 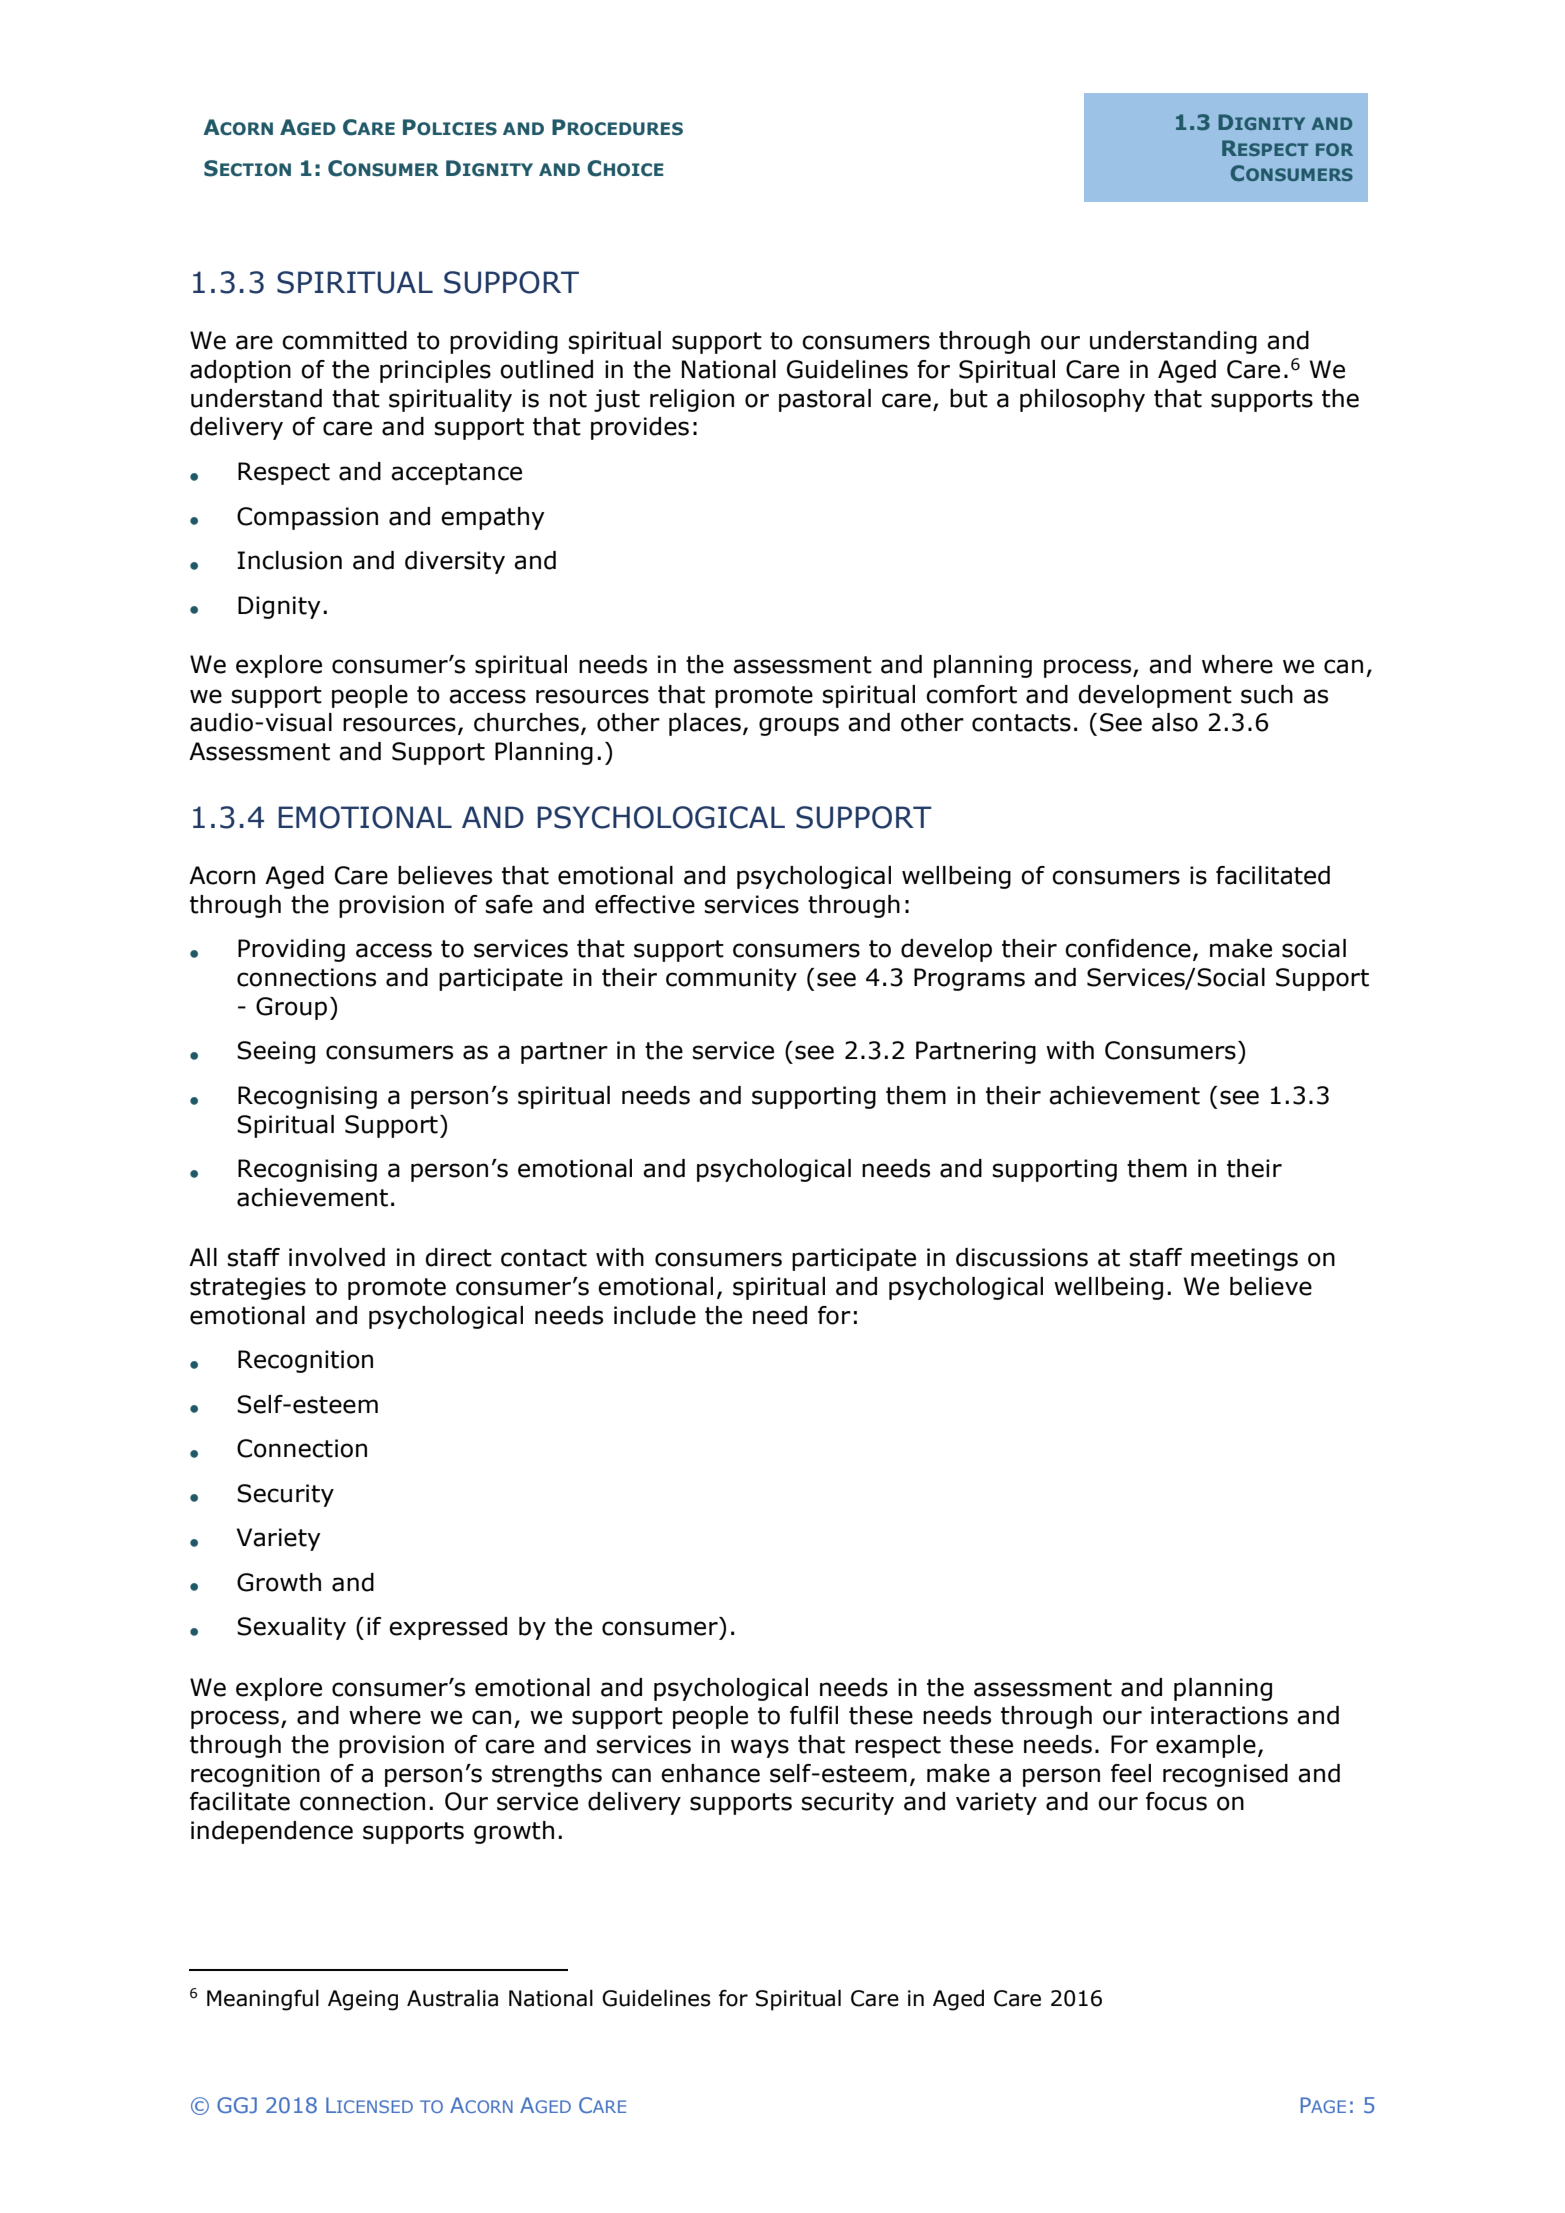 What do you see at coordinates (692, 400) in the document?
I see `religion` at bounding box center [692, 400].
